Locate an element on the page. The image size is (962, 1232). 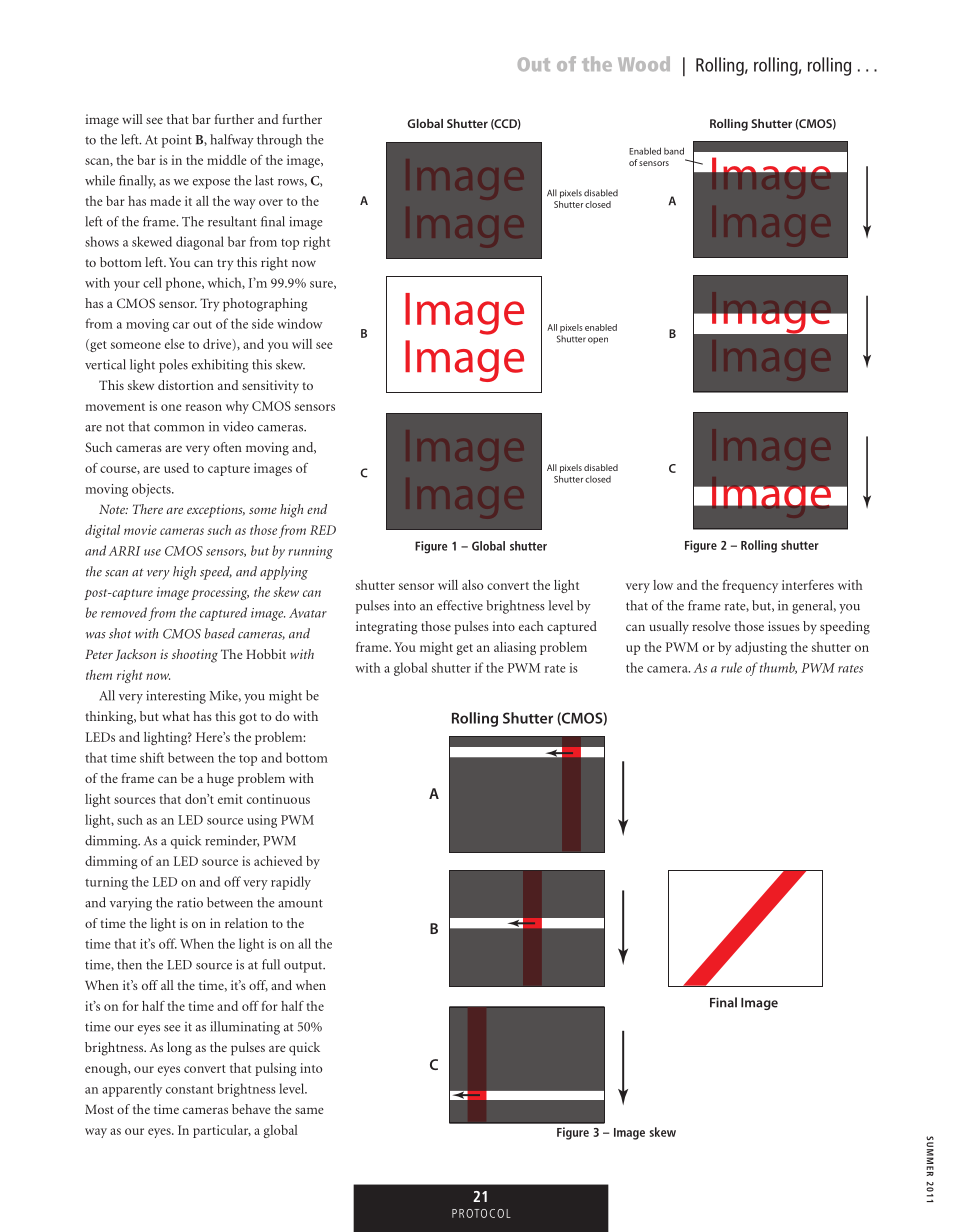
effective is located at coordinates (460, 605).
